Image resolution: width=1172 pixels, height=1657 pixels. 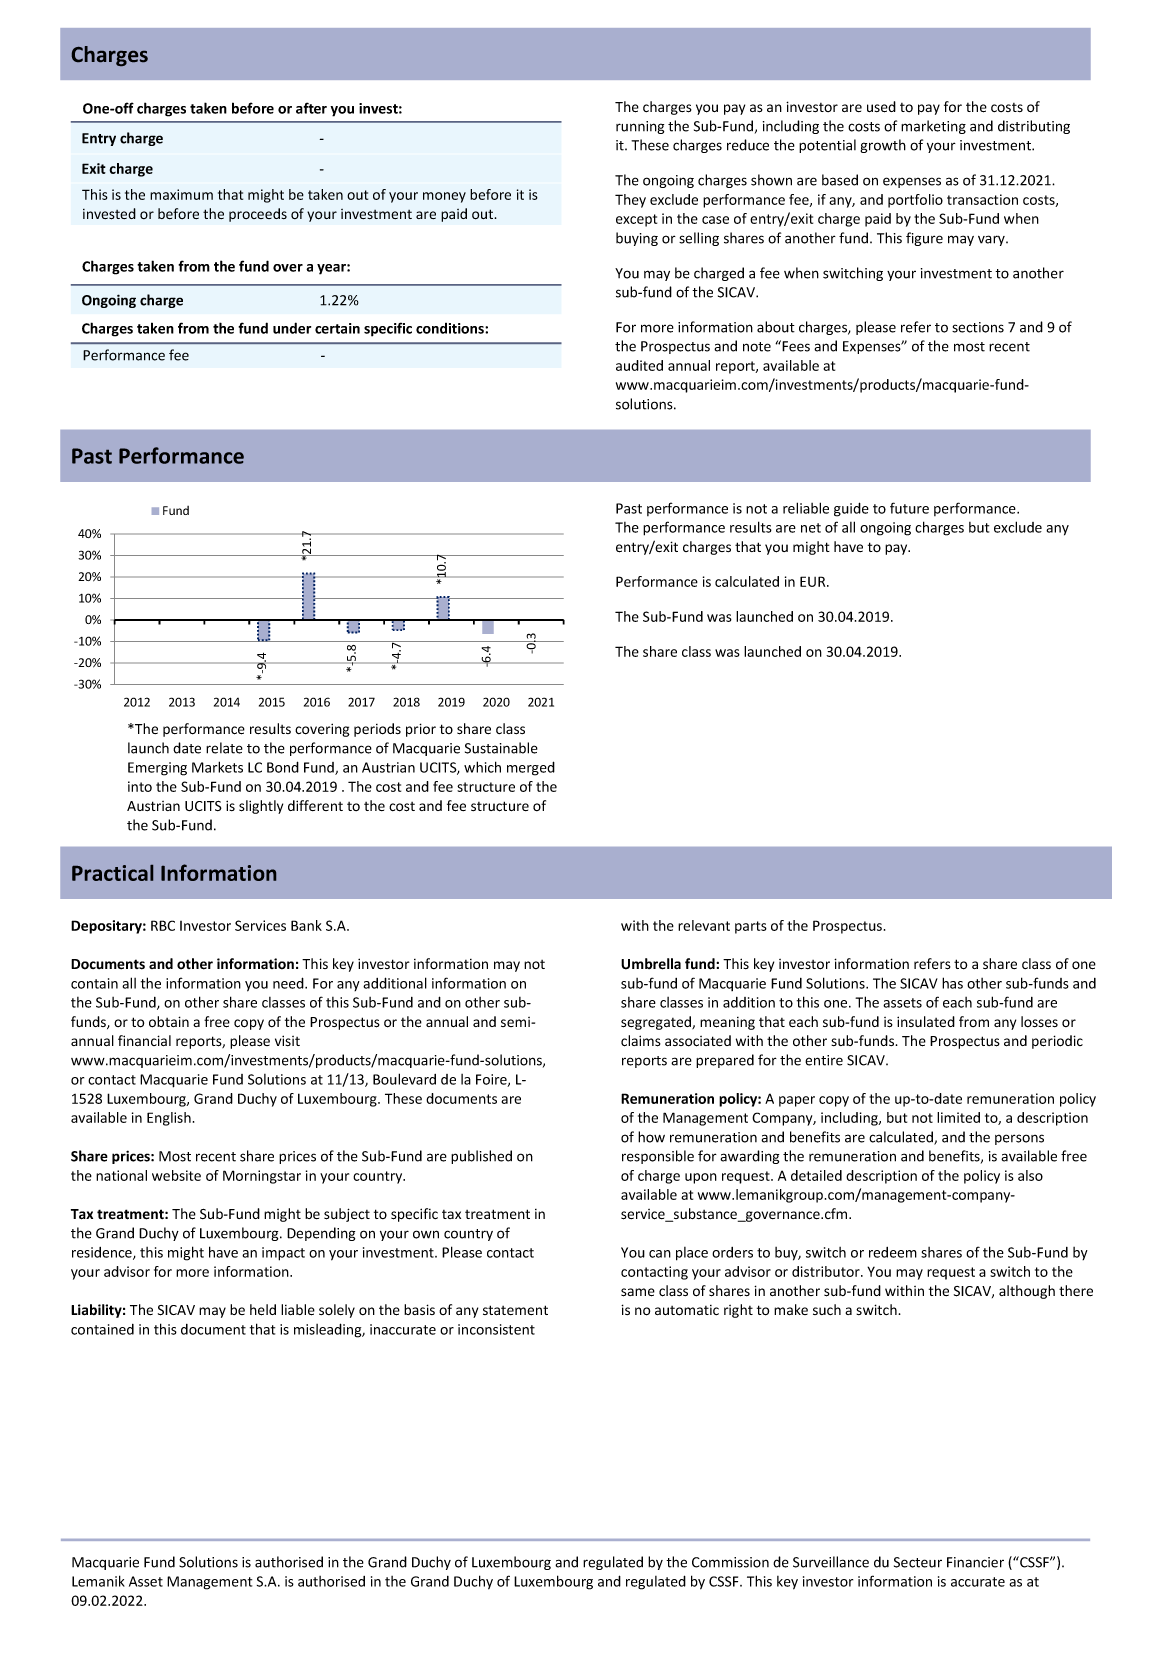 I want to click on held, so click(x=263, y=1310).
